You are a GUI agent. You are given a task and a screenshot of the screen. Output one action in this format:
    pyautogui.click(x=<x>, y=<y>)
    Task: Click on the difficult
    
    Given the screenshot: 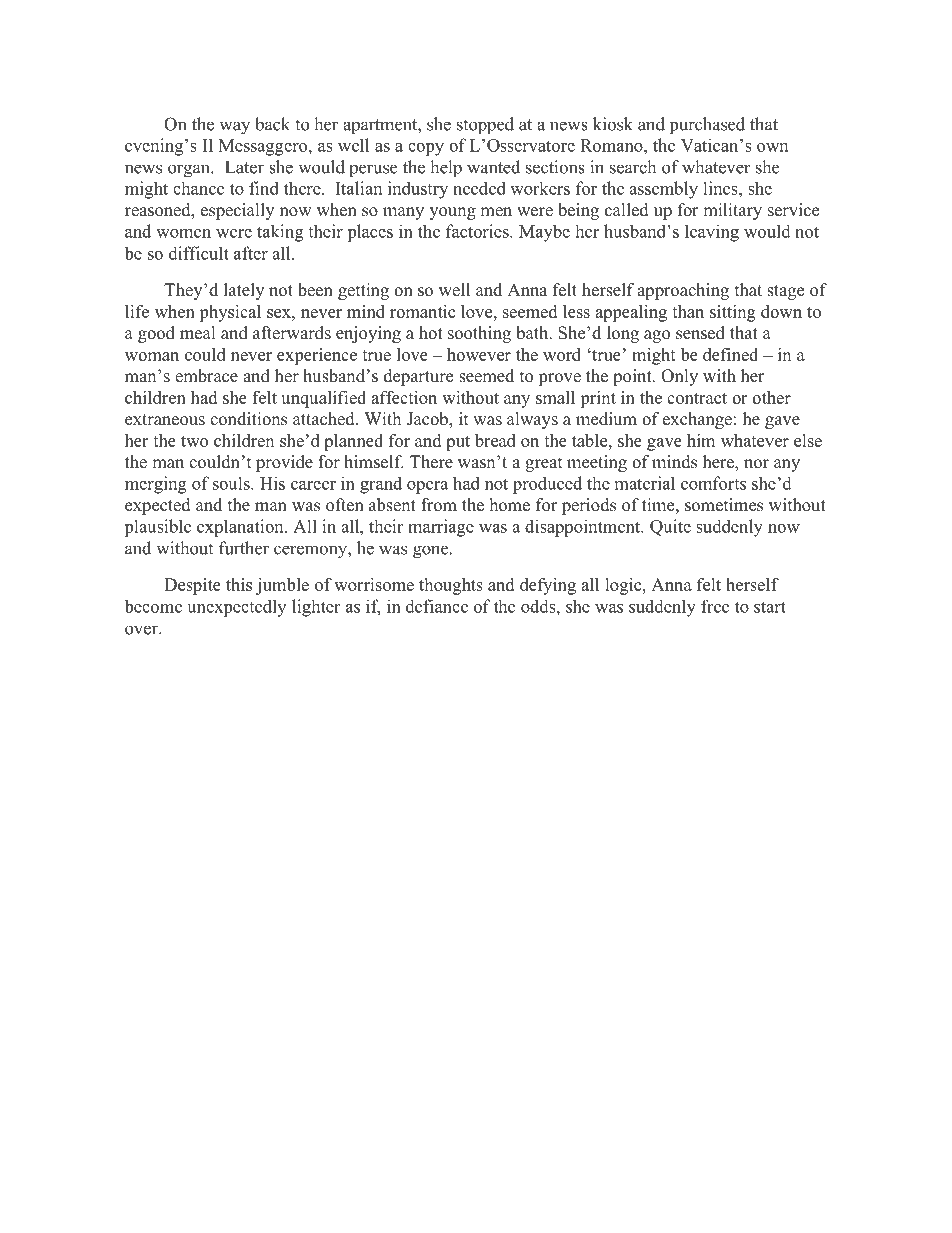 What is the action you would take?
    pyautogui.click(x=199, y=253)
